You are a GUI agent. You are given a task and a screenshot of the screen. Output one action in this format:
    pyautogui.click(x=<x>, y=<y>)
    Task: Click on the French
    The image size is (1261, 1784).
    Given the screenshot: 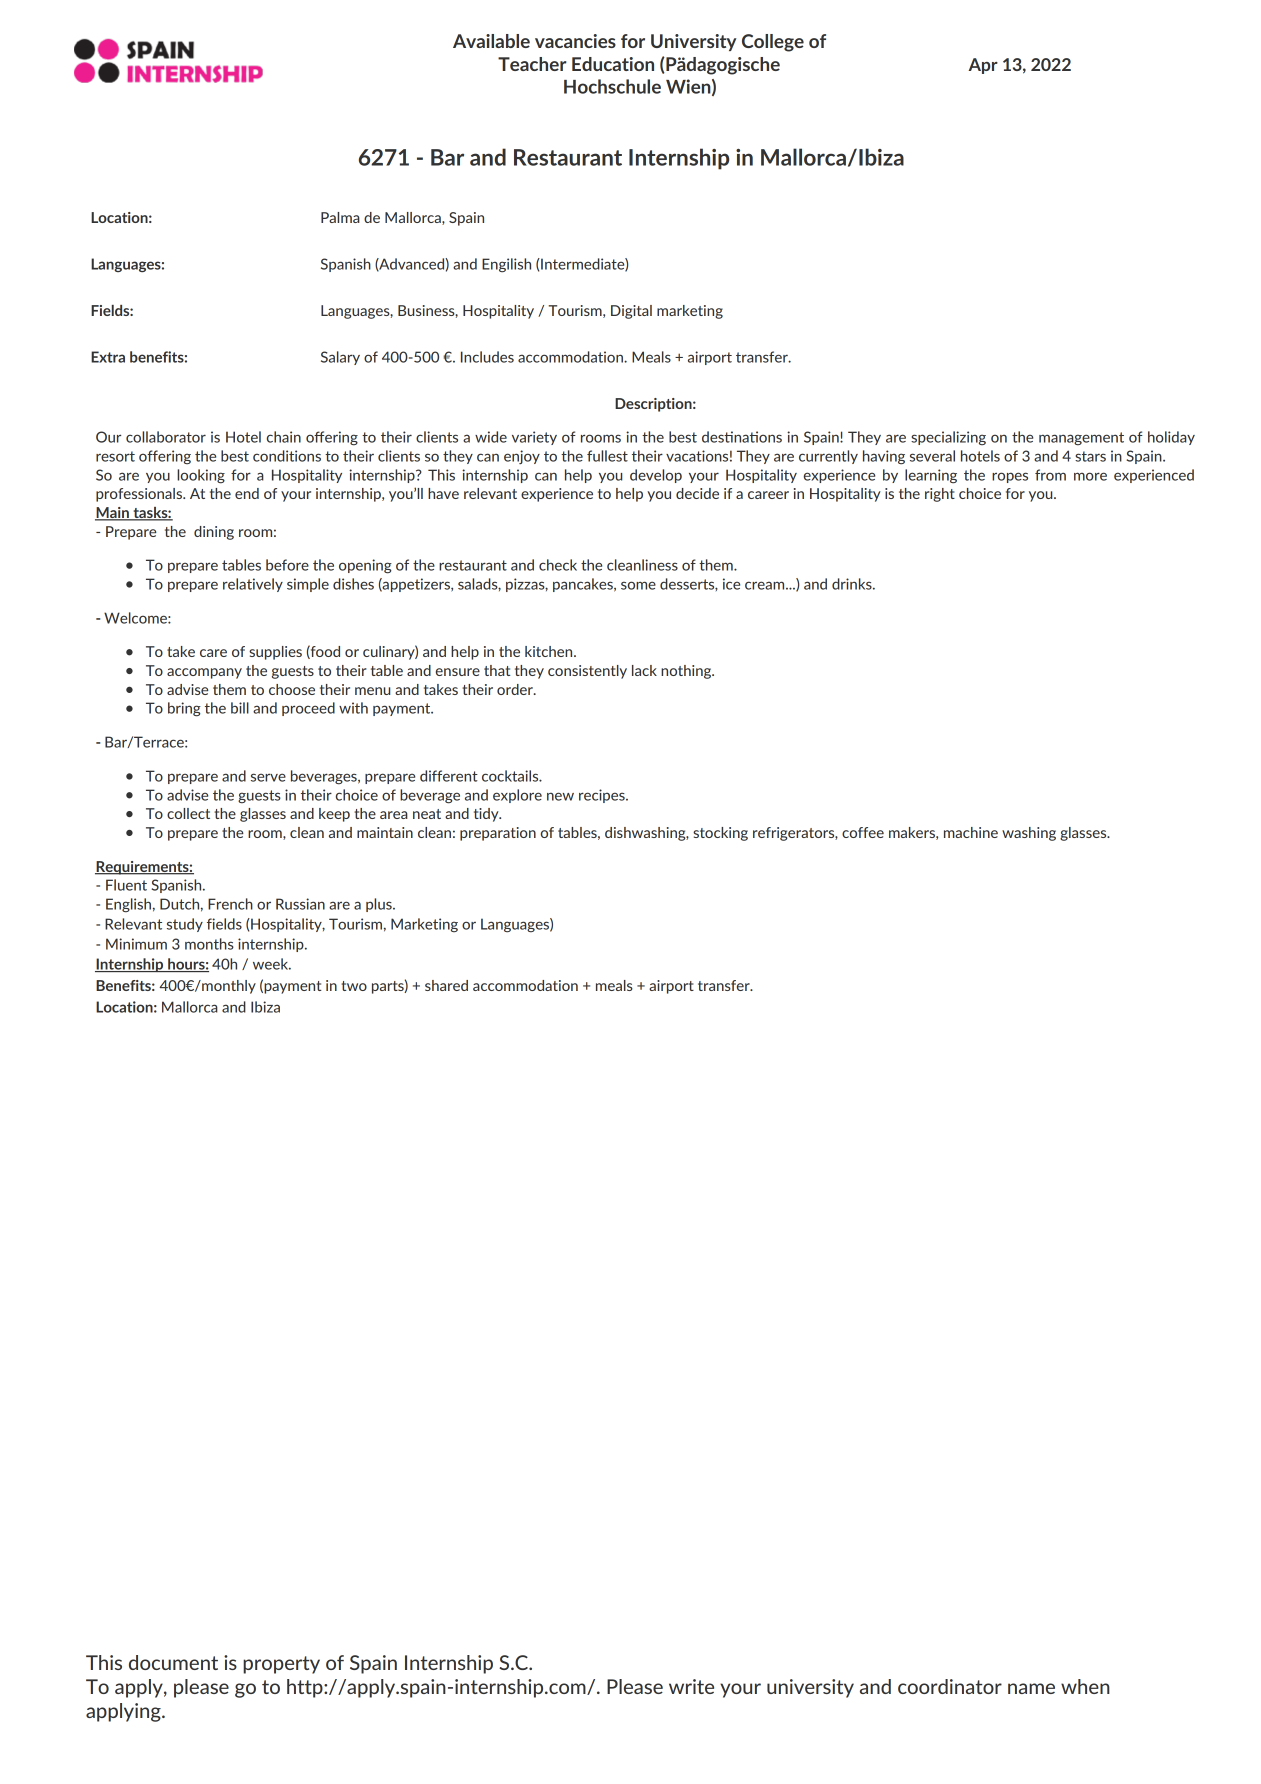 What is the action you would take?
    pyautogui.click(x=230, y=904)
